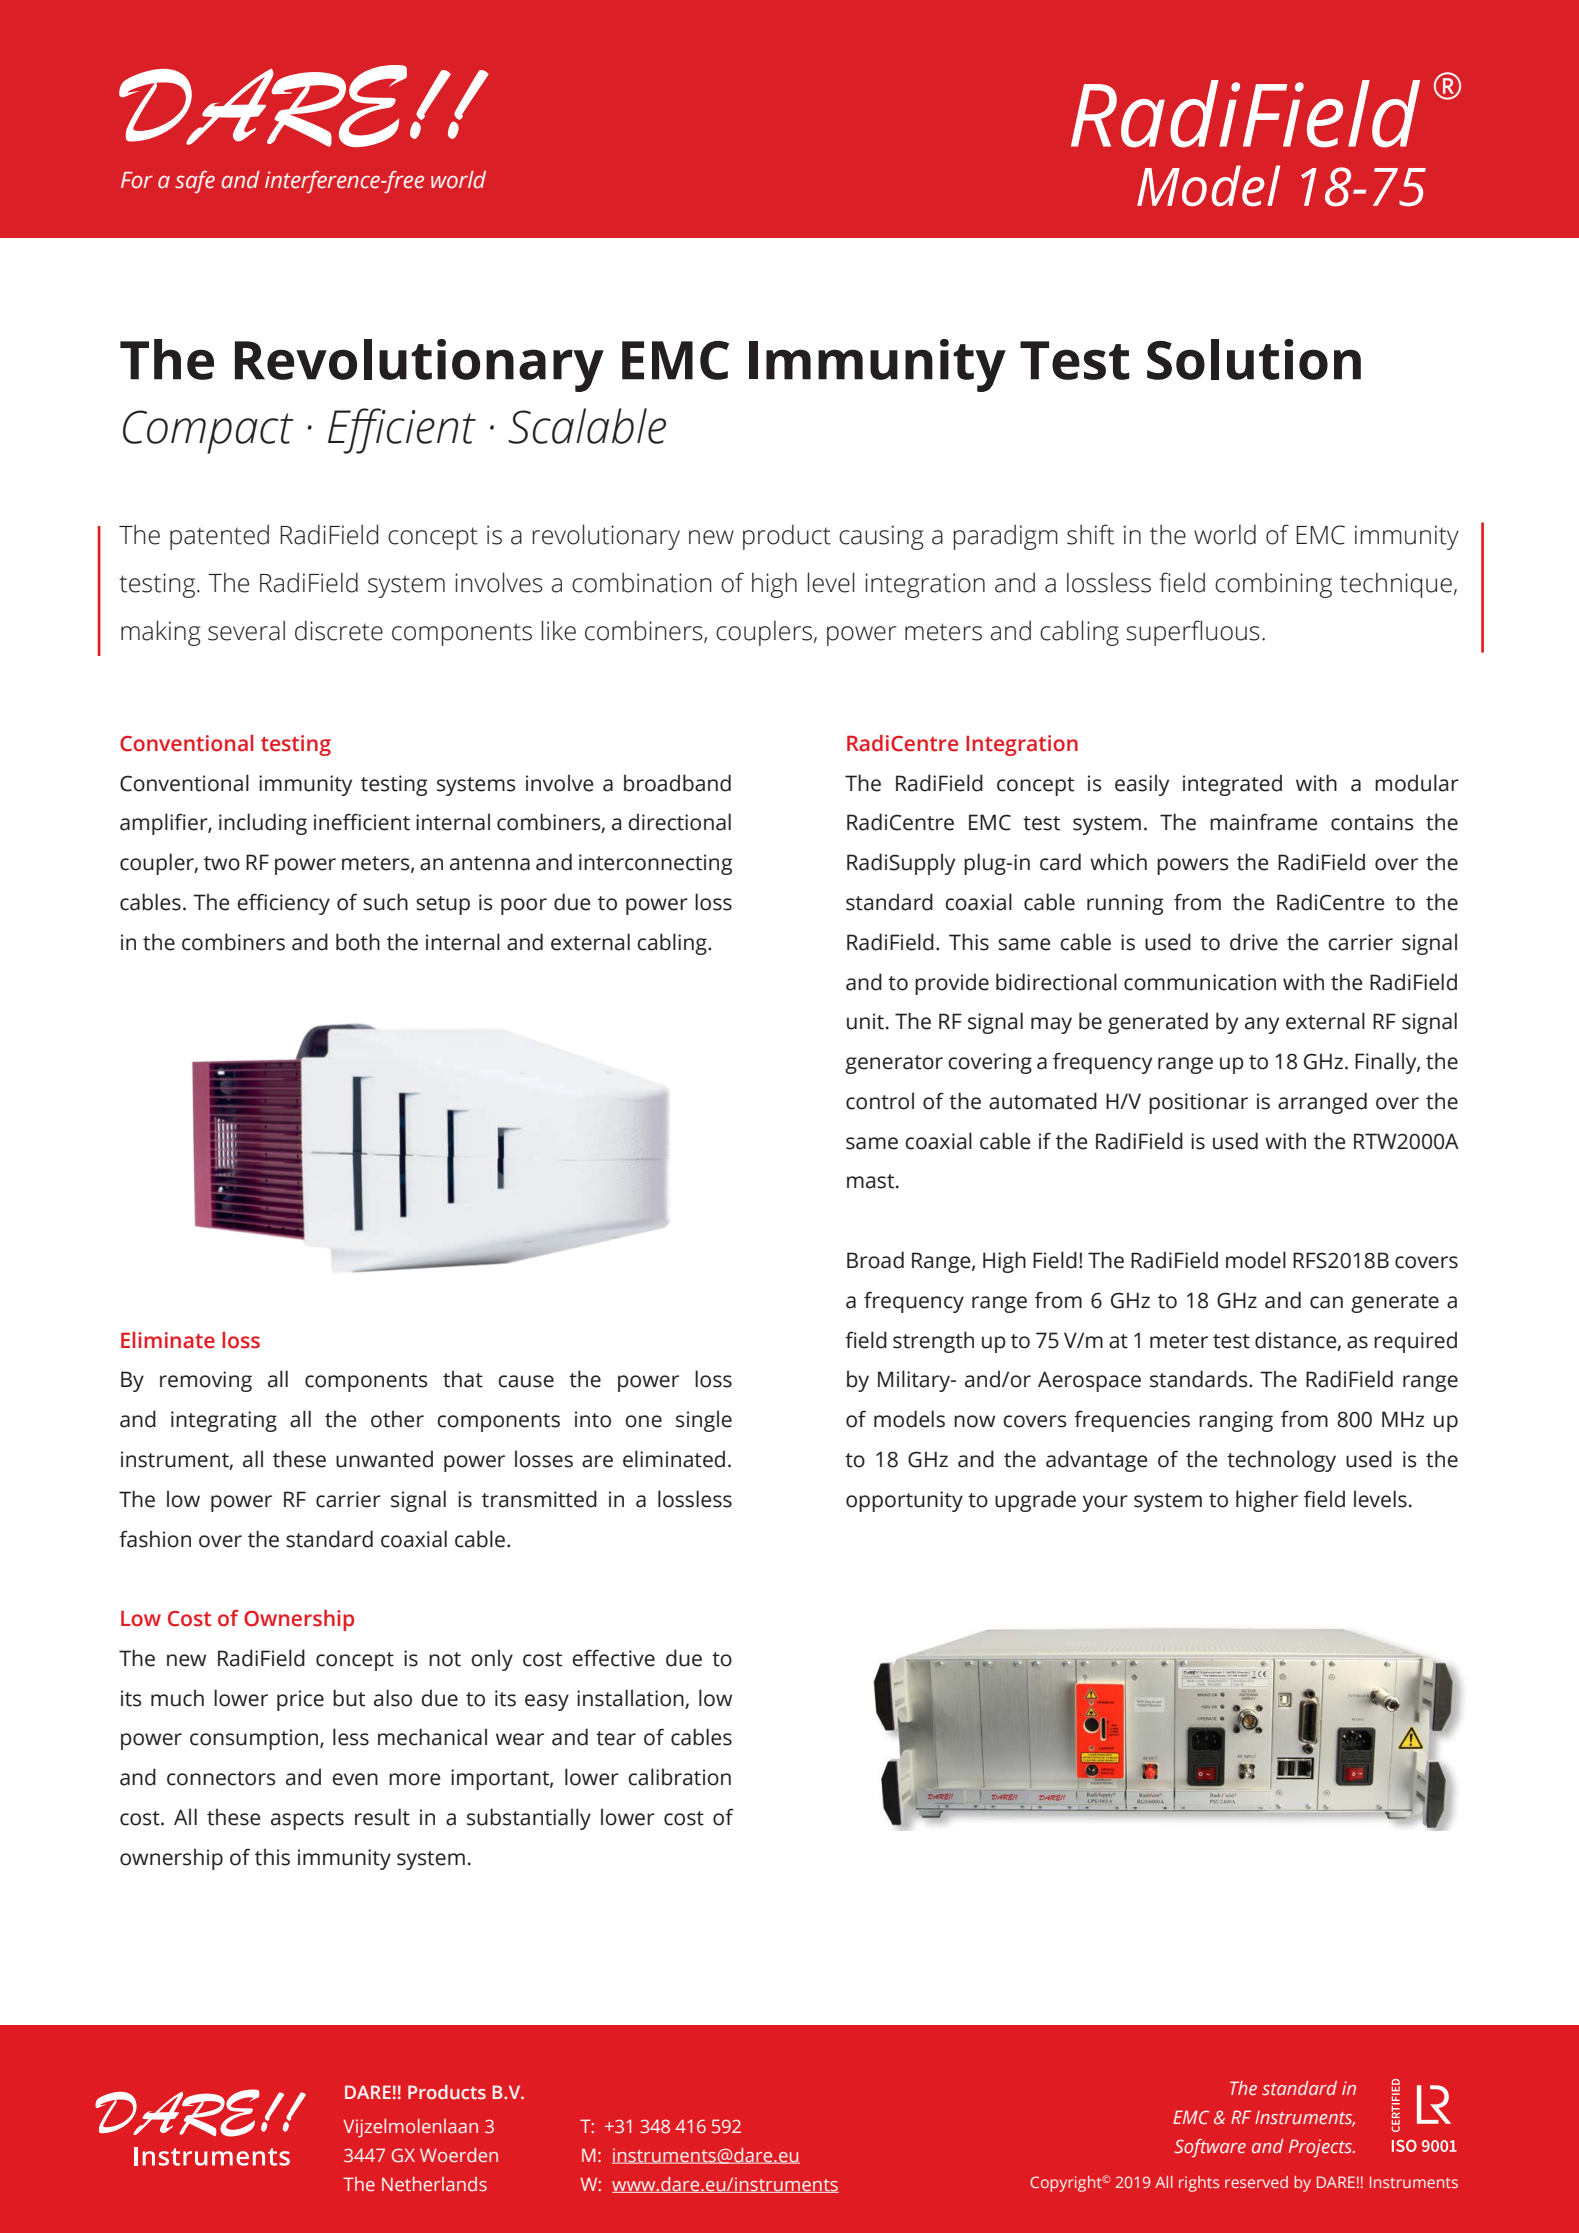 The width and height of the screenshot is (1579, 2233). I want to click on mainframe, so click(1264, 822).
